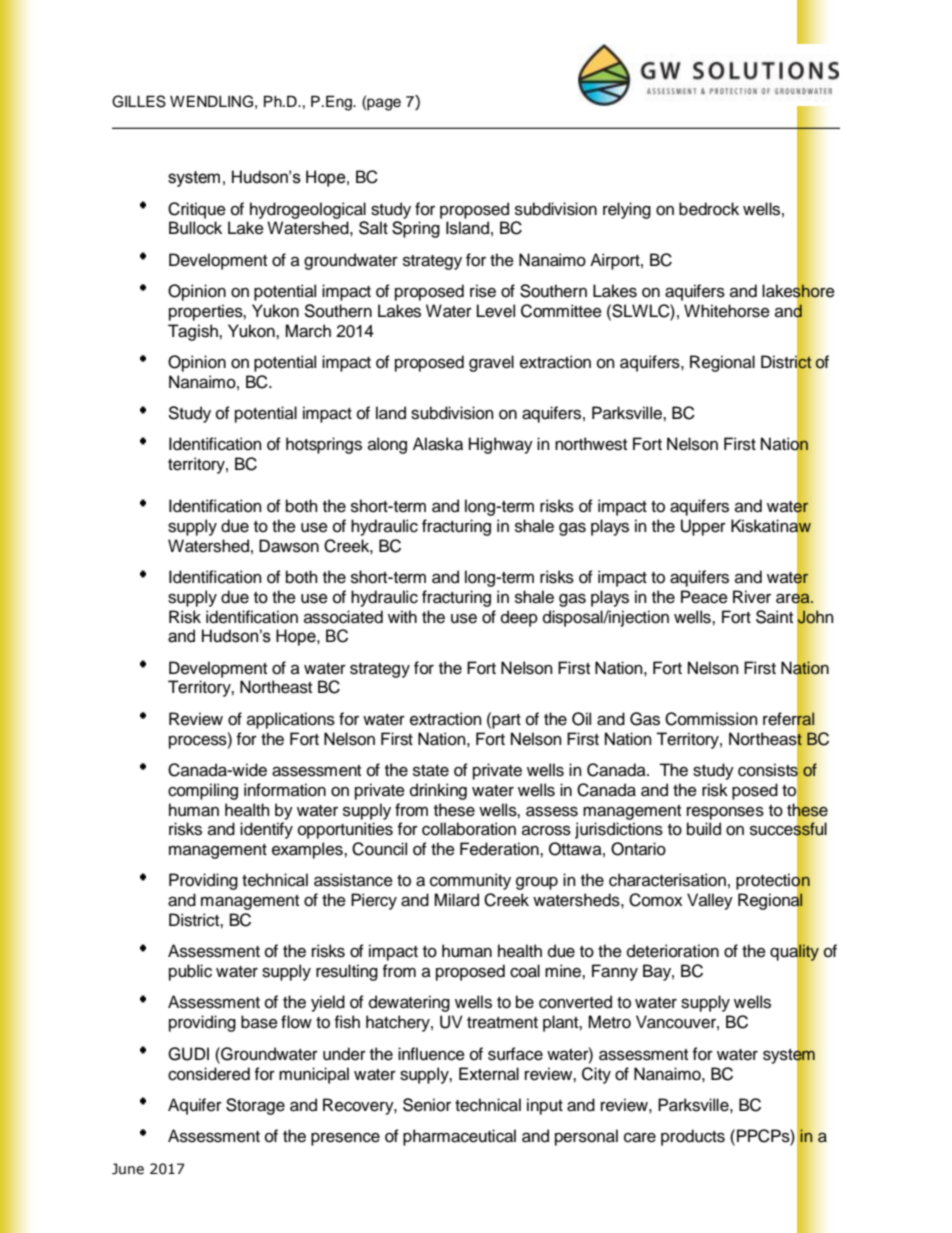 The width and height of the image is (952, 1233). Describe the element at coordinates (519, 618) in the image. I see `deep` at that location.
